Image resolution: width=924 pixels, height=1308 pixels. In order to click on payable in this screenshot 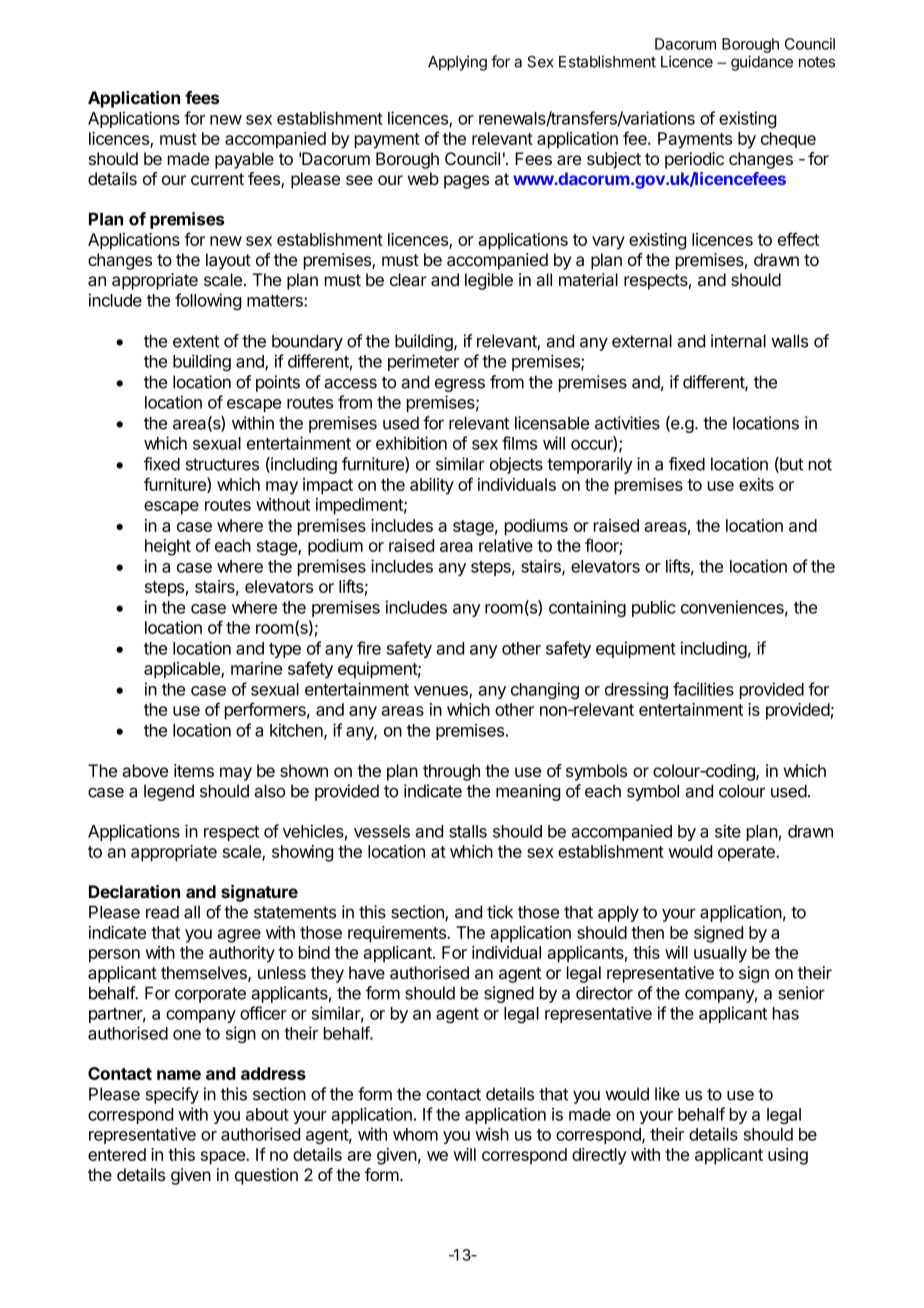, I will do `click(244, 160)`.
